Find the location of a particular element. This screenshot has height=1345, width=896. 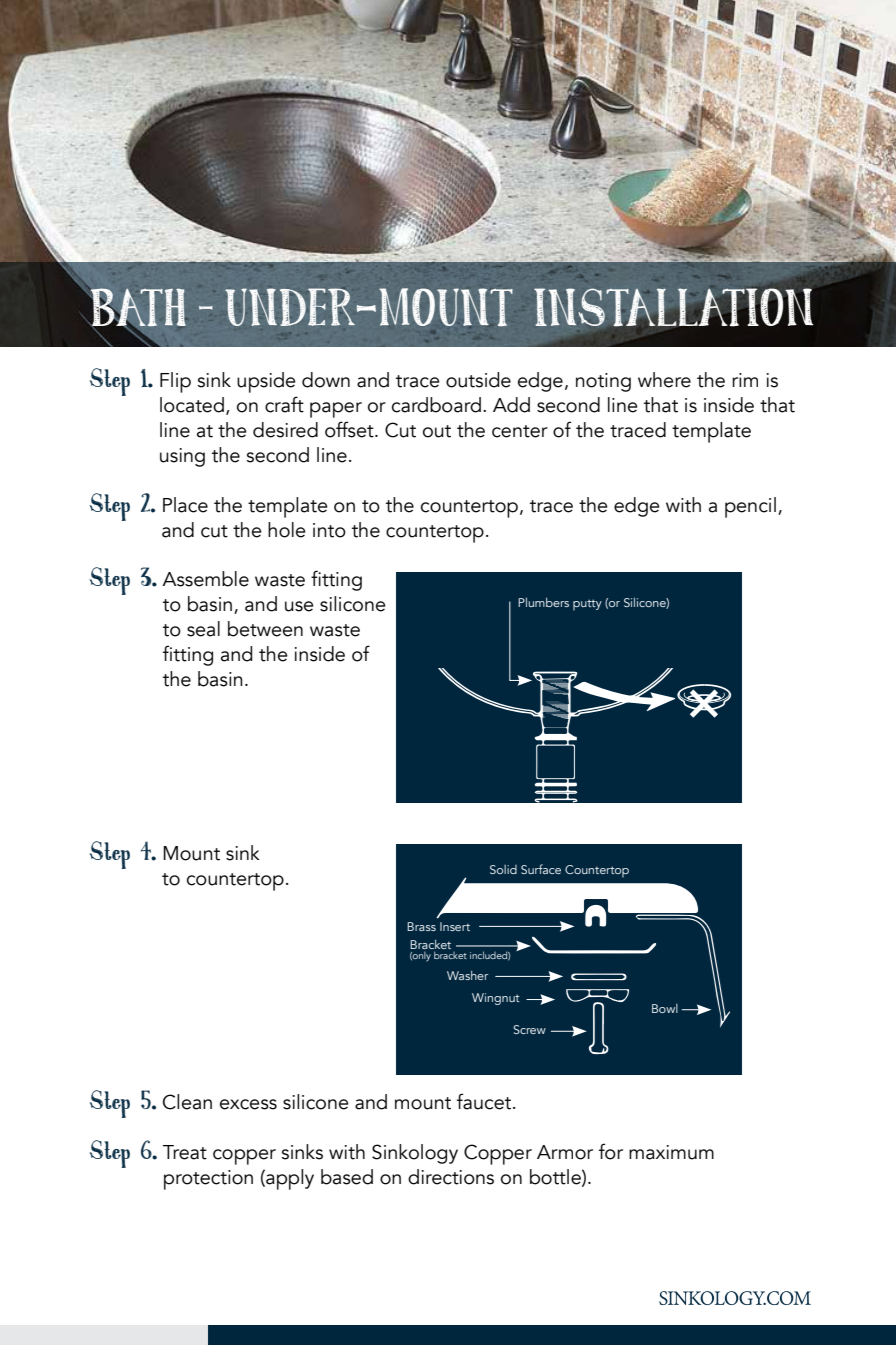

between is located at coordinates (265, 629).
